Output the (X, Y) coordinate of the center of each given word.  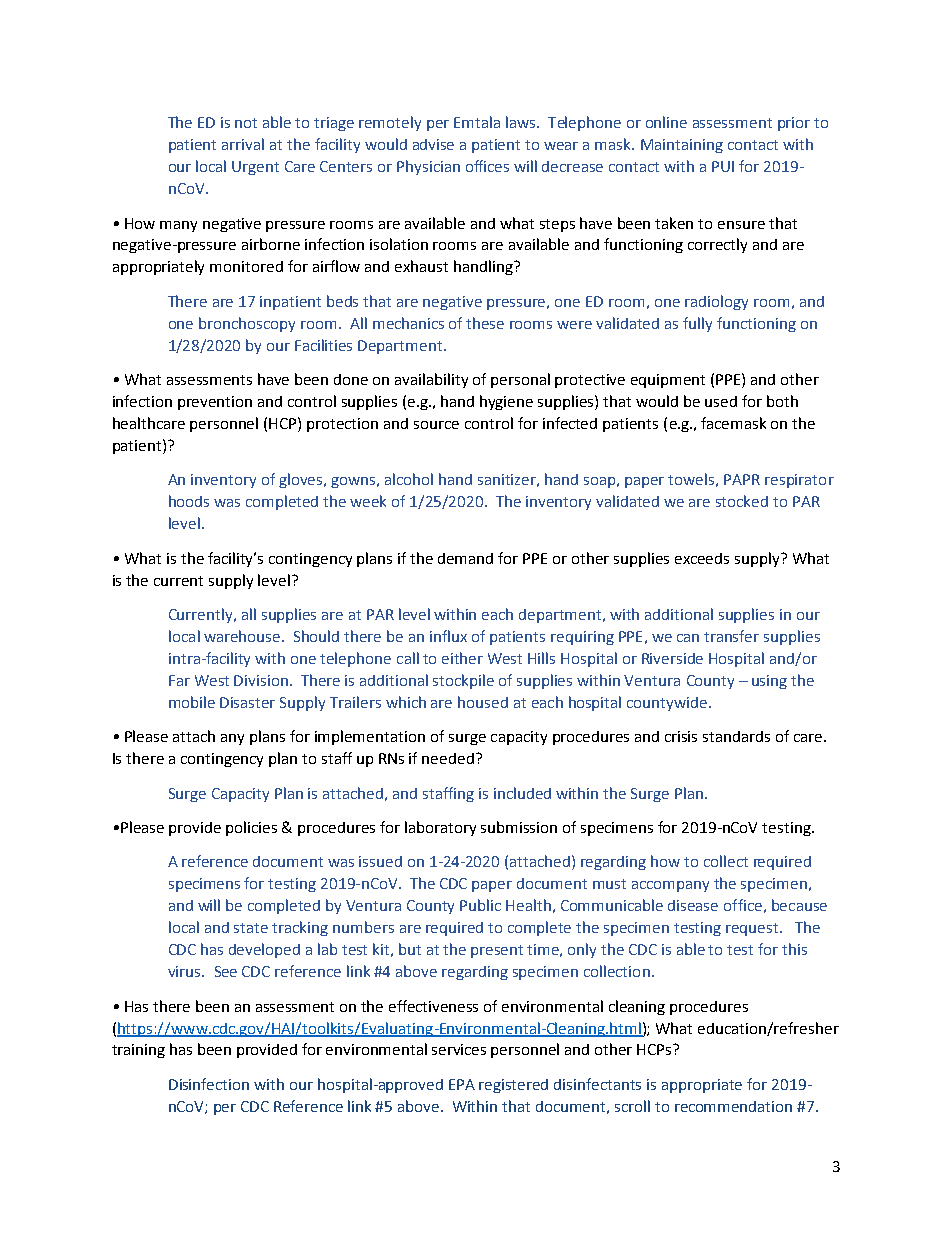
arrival (243, 144)
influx (448, 636)
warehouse (243, 636)
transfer (731, 636)
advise (433, 144)
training (138, 1051)
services (459, 1049)
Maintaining (682, 146)
